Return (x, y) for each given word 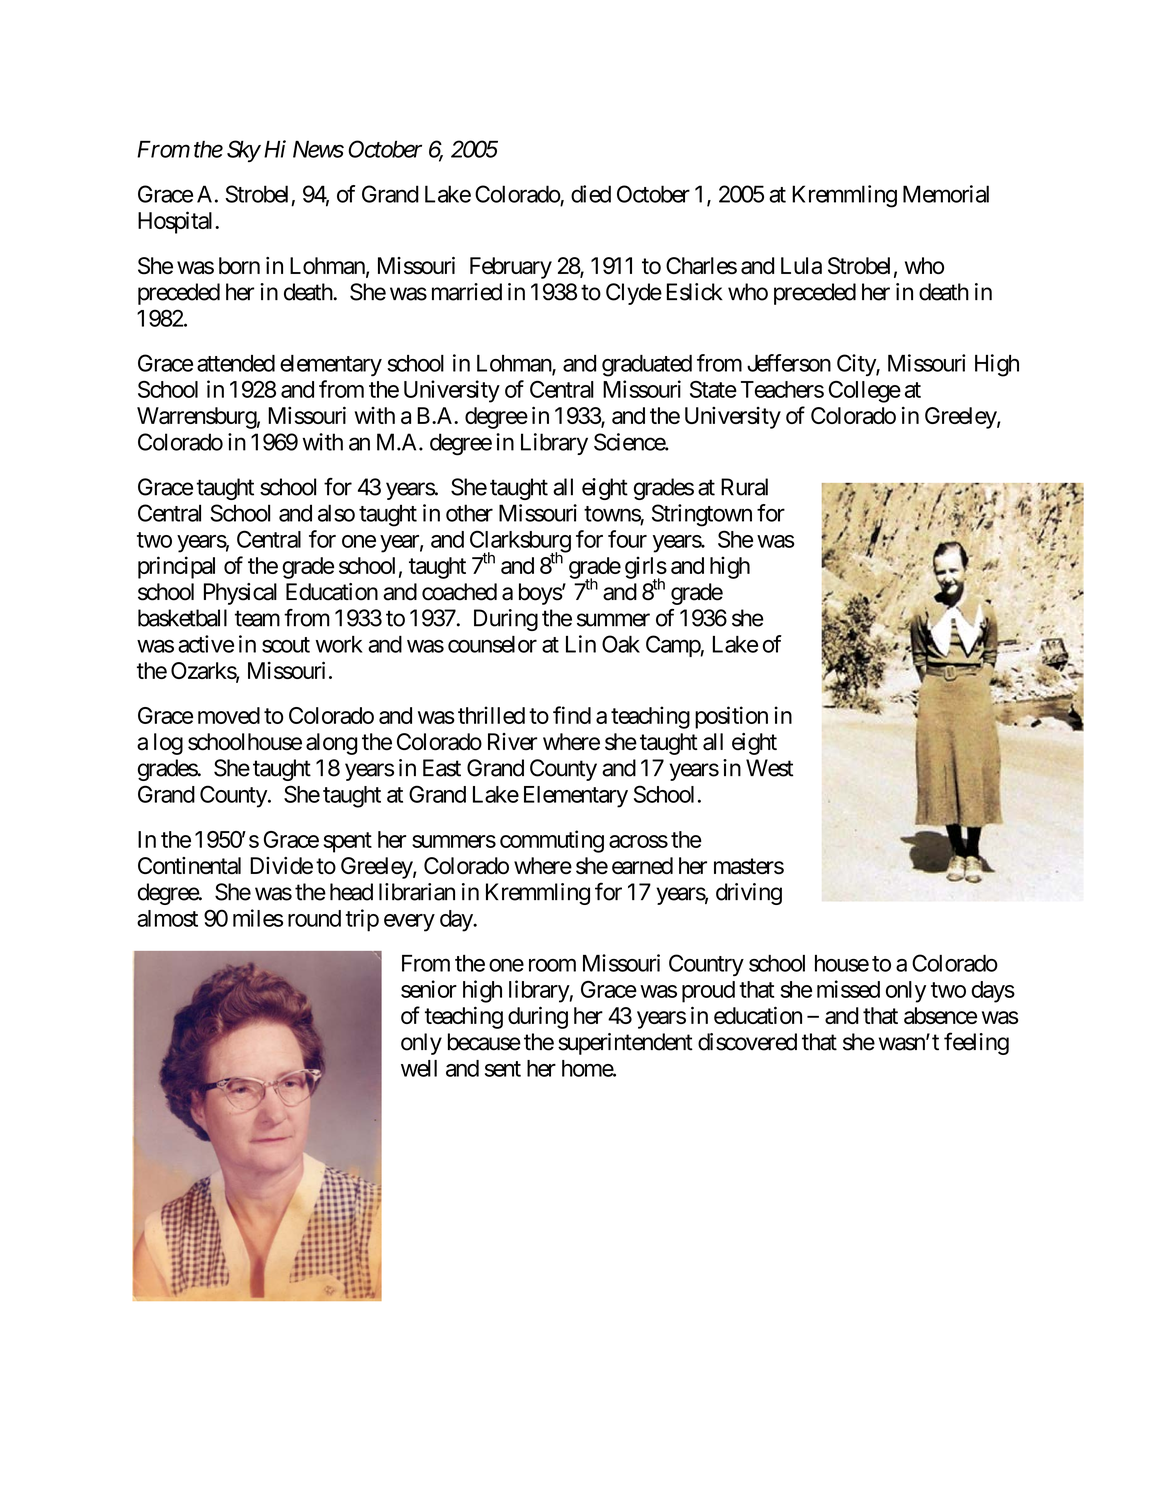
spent (347, 842)
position (731, 717)
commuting (552, 841)
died (591, 194)
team (257, 619)
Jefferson (789, 363)
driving (749, 894)
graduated (647, 366)
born (239, 265)
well (419, 1068)
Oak (621, 644)
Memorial (946, 194)
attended (236, 363)
